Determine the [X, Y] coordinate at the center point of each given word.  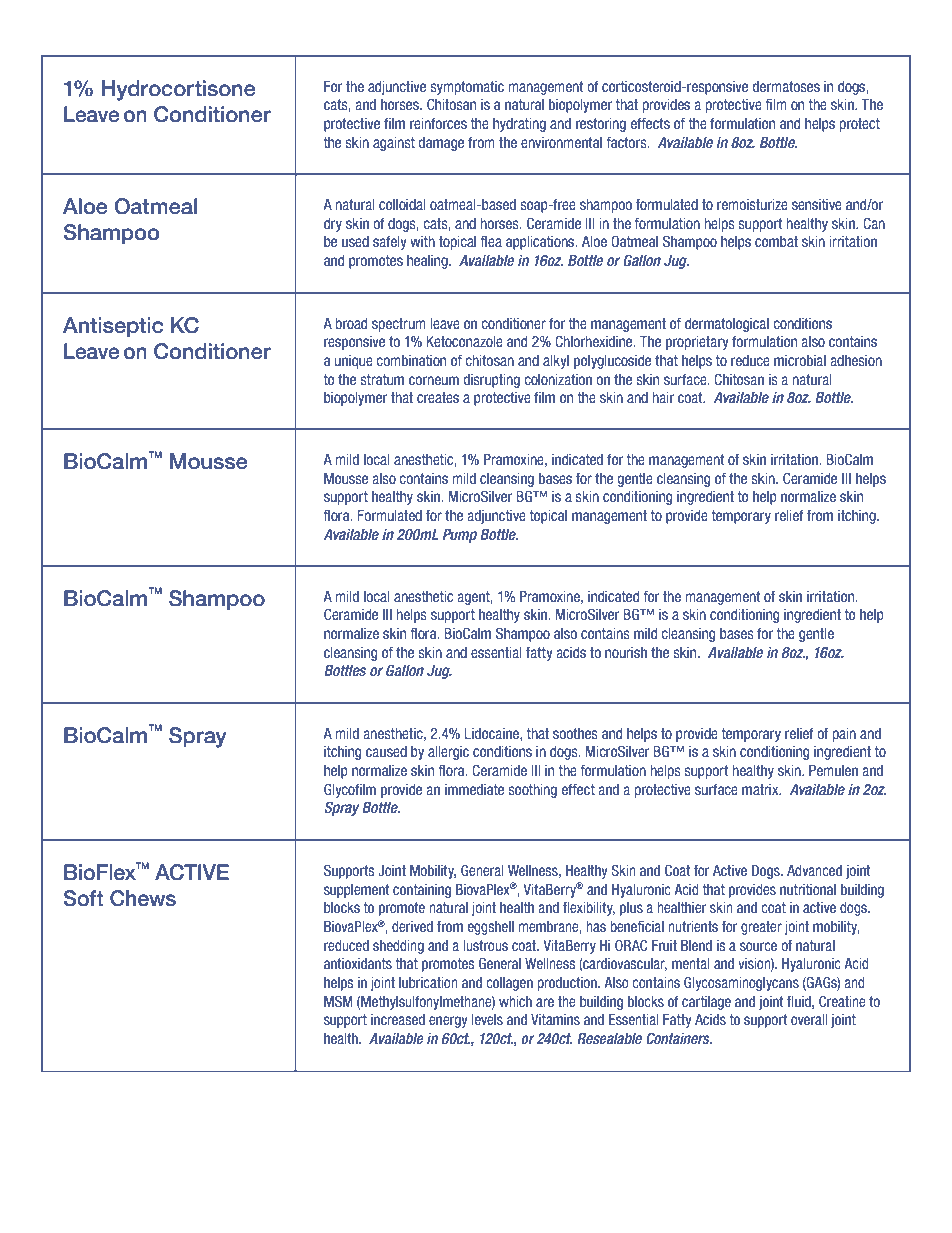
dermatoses [786, 86]
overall [809, 1019]
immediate [474, 789]
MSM [338, 1001]
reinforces [438, 123]
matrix [761, 789]
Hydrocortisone [179, 90]
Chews [143, 898]
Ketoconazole [465, 341]
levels [487, 1019]
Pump [460, 536]
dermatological [727, 325]
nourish [626, 652]
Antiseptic [113, 327]
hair [663, 397]
